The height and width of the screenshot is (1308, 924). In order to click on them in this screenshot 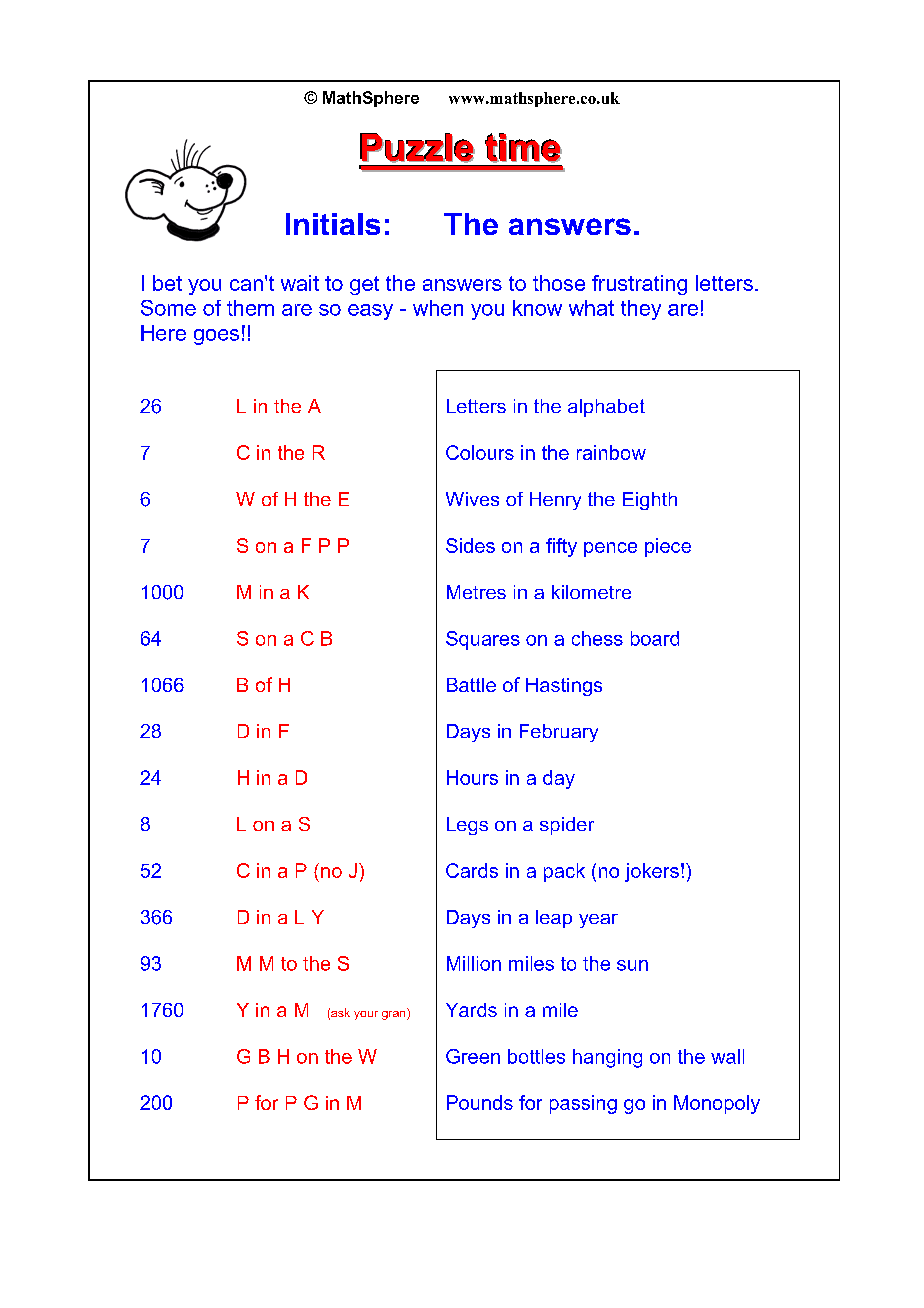, I will do `click(250, 308)`.
